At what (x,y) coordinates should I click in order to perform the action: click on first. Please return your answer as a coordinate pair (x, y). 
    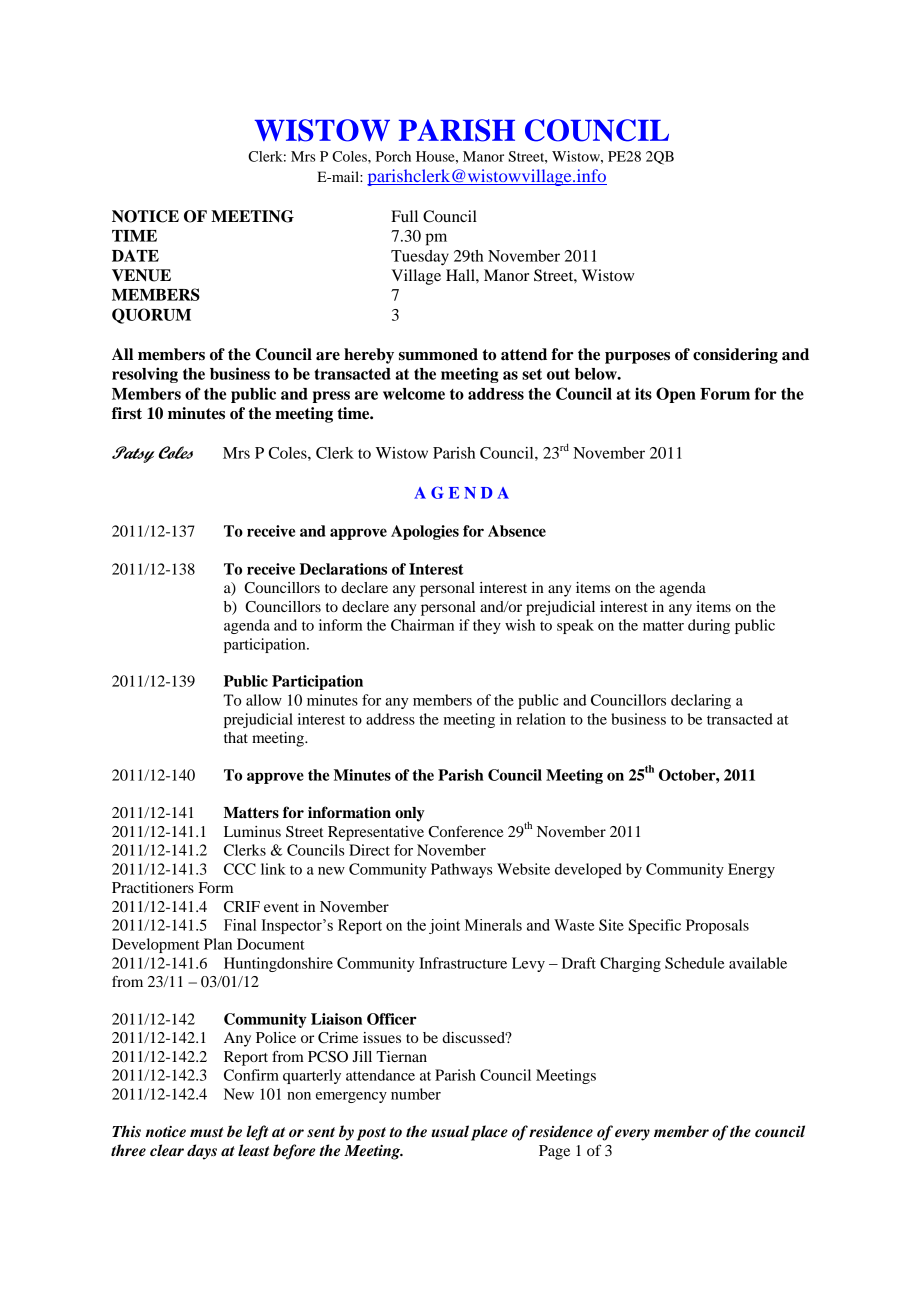
    Looking at the image, I should click on (127, 413).
